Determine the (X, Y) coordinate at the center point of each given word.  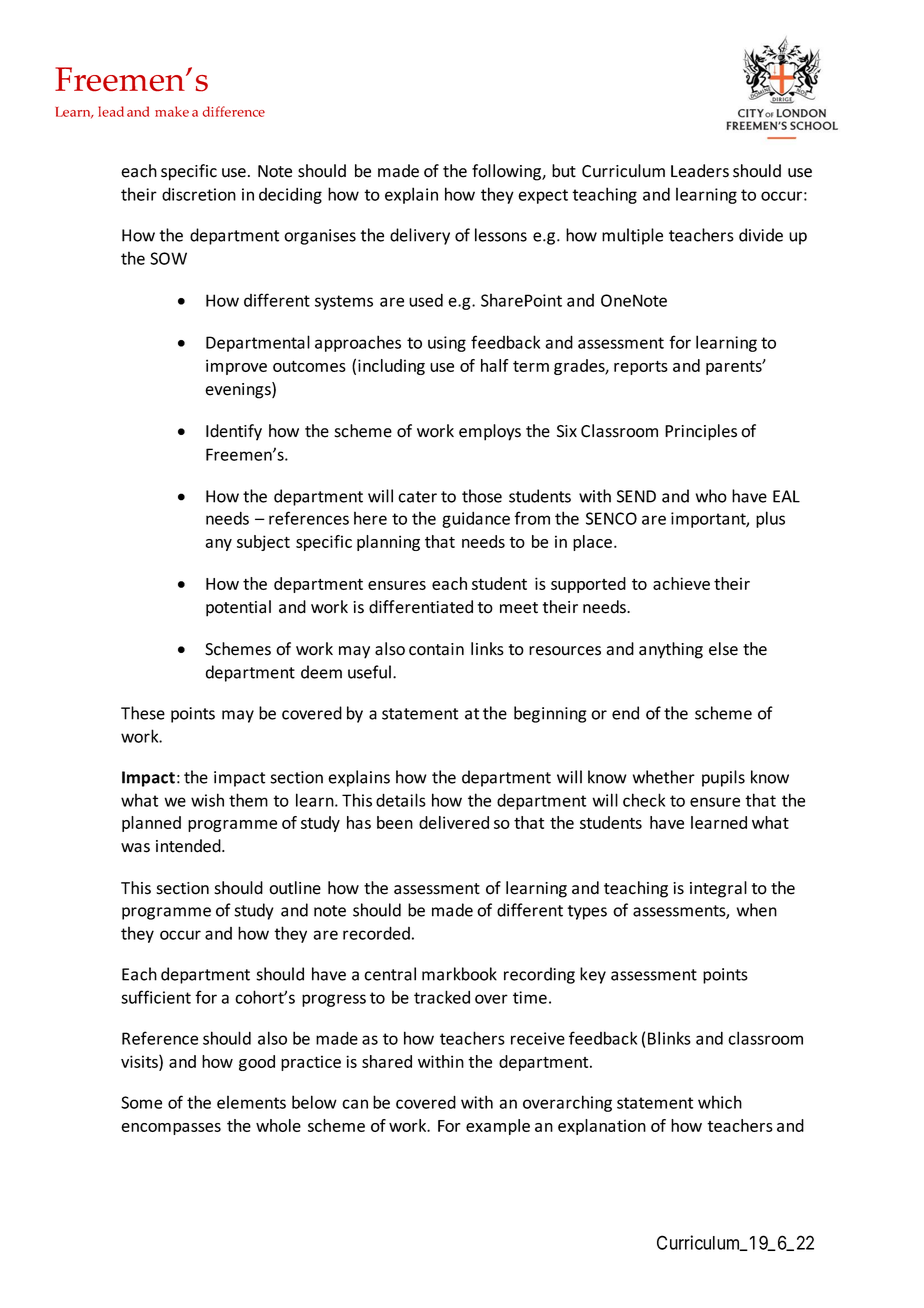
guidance (476, 520)
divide (761, 235)
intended (189, 846)
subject (263, 543)
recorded (376, 933)
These (143, 713)
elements (251, 1102)
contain (436, 649)
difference (233, 111)
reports (641, 368)
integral (718, 889)
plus (770, 519)
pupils (723, 778)
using (447, 344)
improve (236, 367)
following (507, 172)
